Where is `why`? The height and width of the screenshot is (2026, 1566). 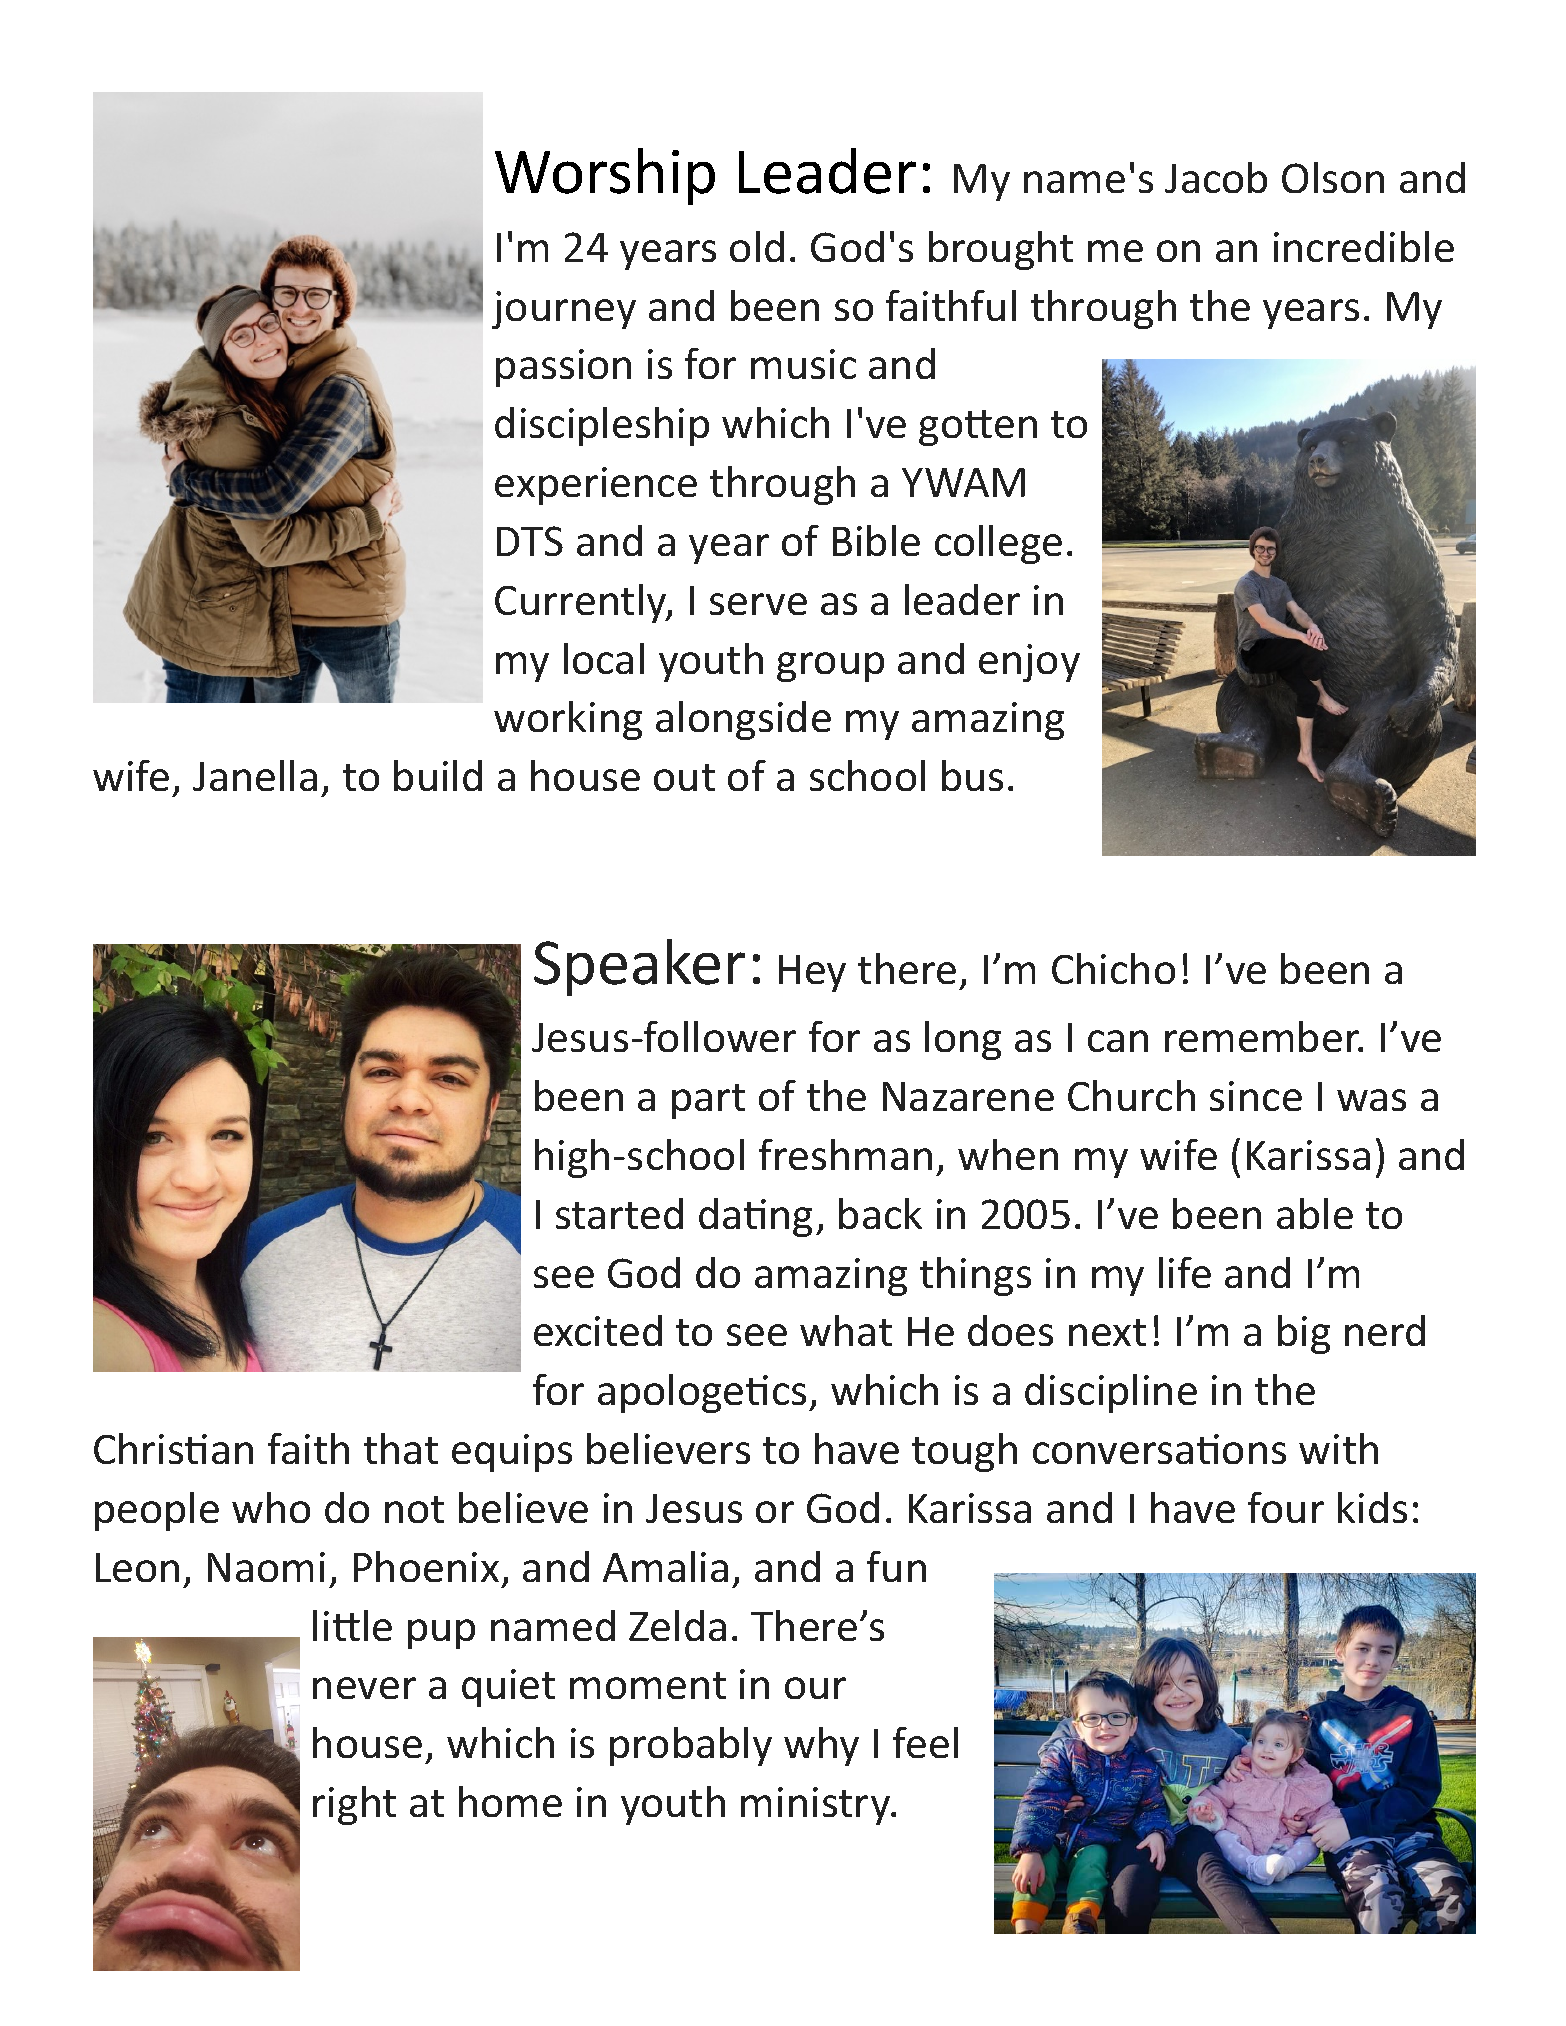 why is located at coordinates (821, 1746).
